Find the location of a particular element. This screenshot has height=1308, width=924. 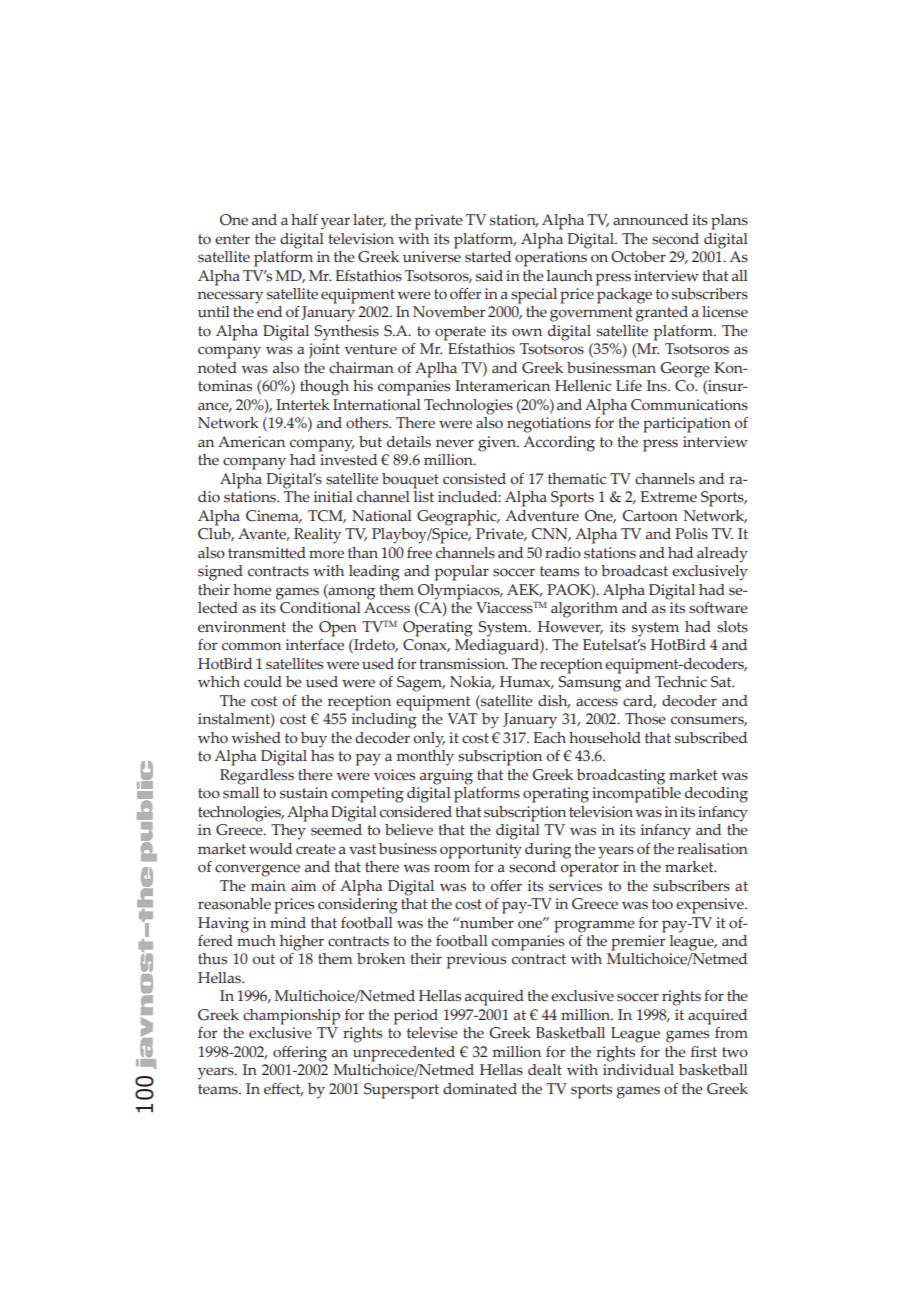

October is located at coordinates (638, 257).
